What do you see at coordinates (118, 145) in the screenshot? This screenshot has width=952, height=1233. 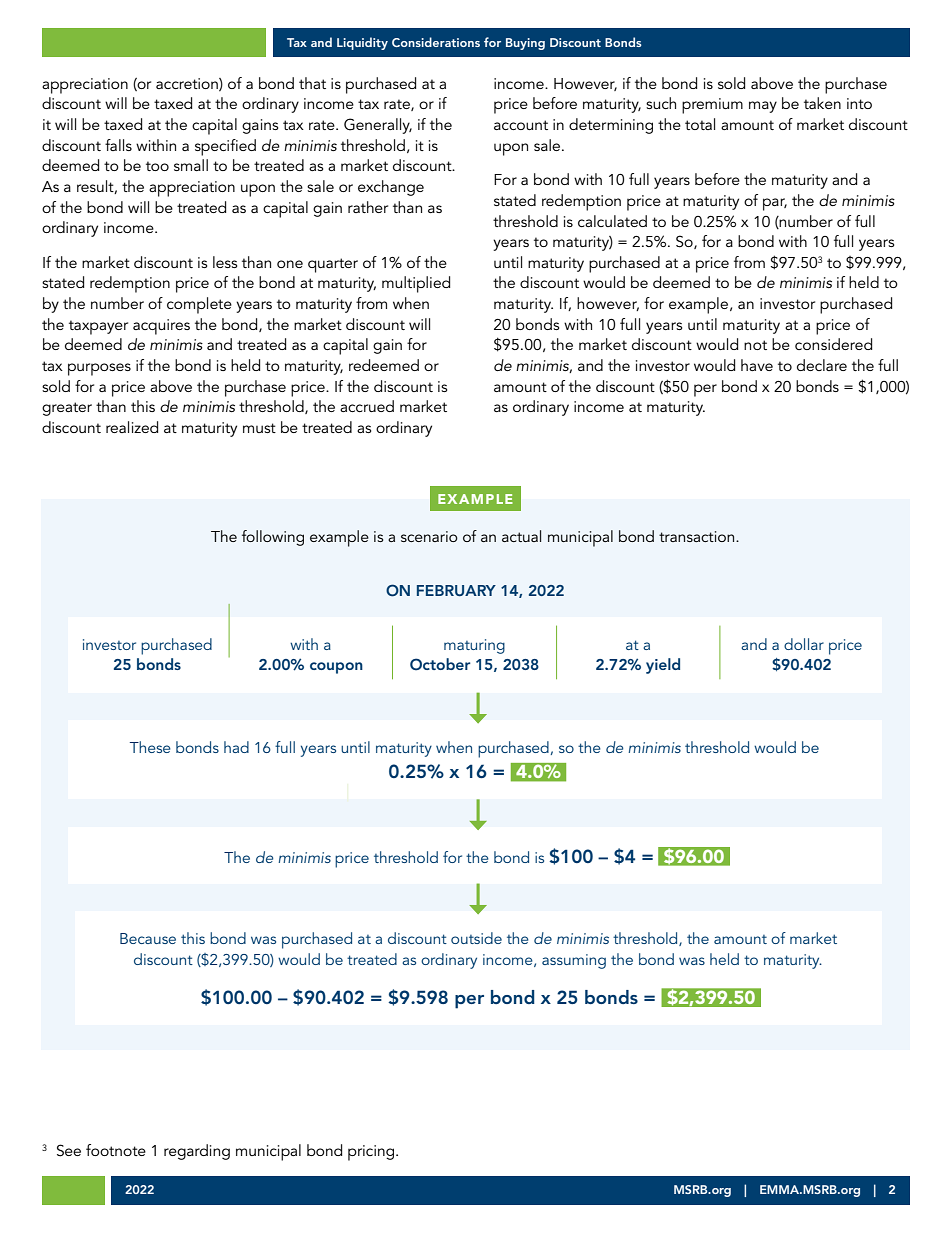 I see `falls` at bounding box center [118, 145].
